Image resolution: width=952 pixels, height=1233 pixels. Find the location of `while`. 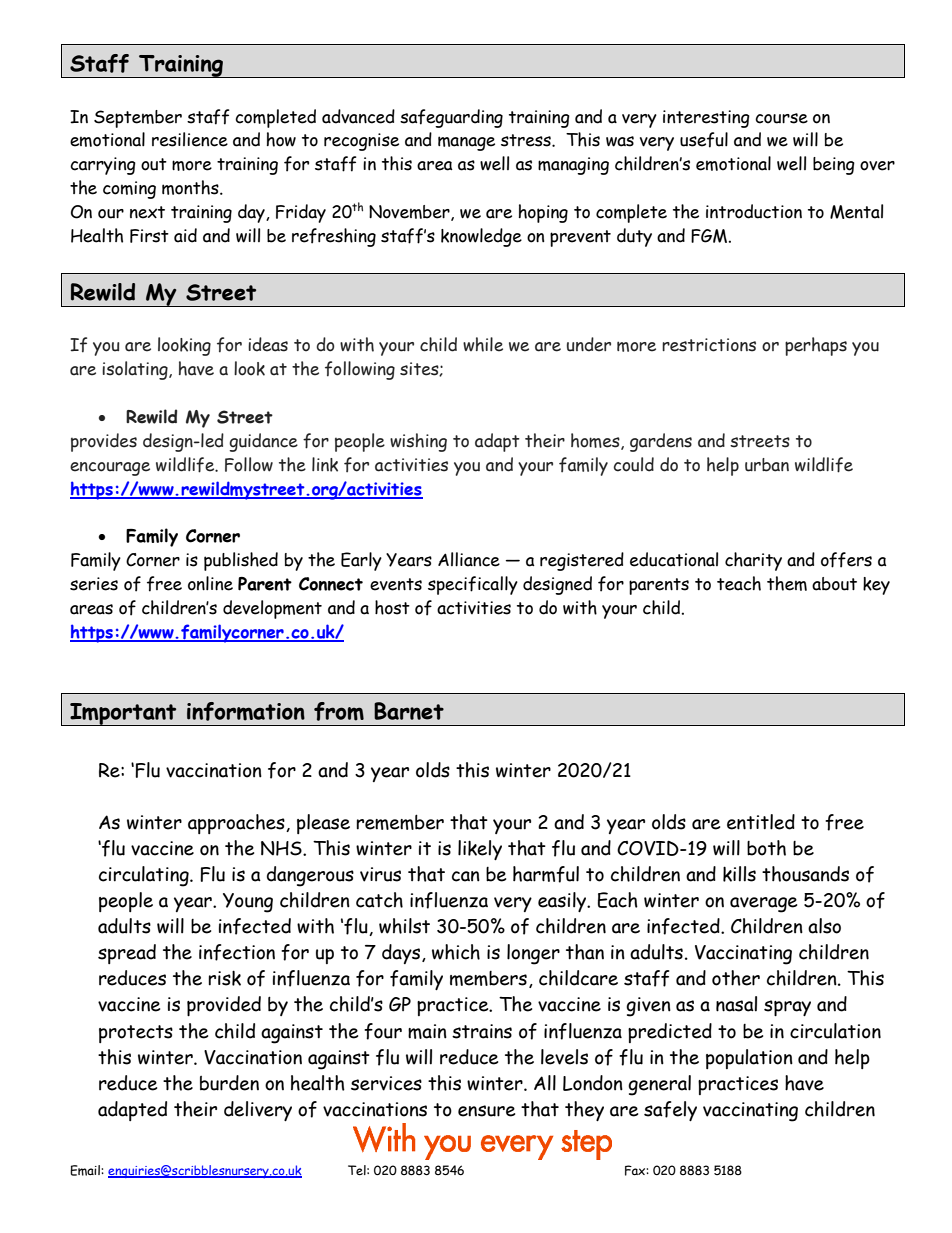

while is located at coordinates (483, 344).
